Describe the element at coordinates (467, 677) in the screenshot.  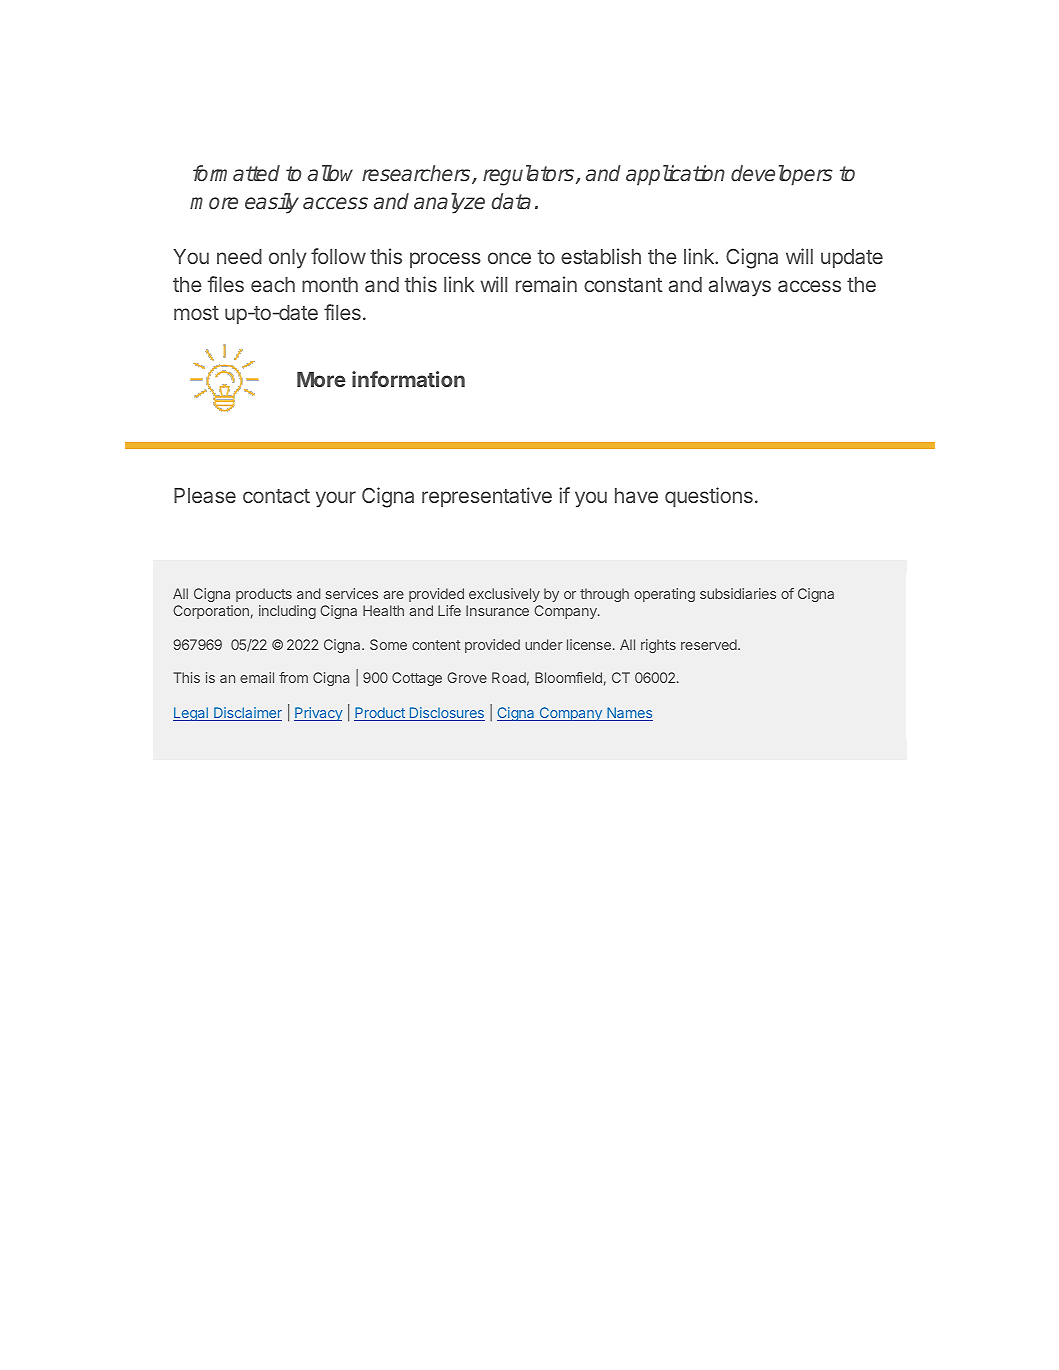
I see `Grove` at that location.
